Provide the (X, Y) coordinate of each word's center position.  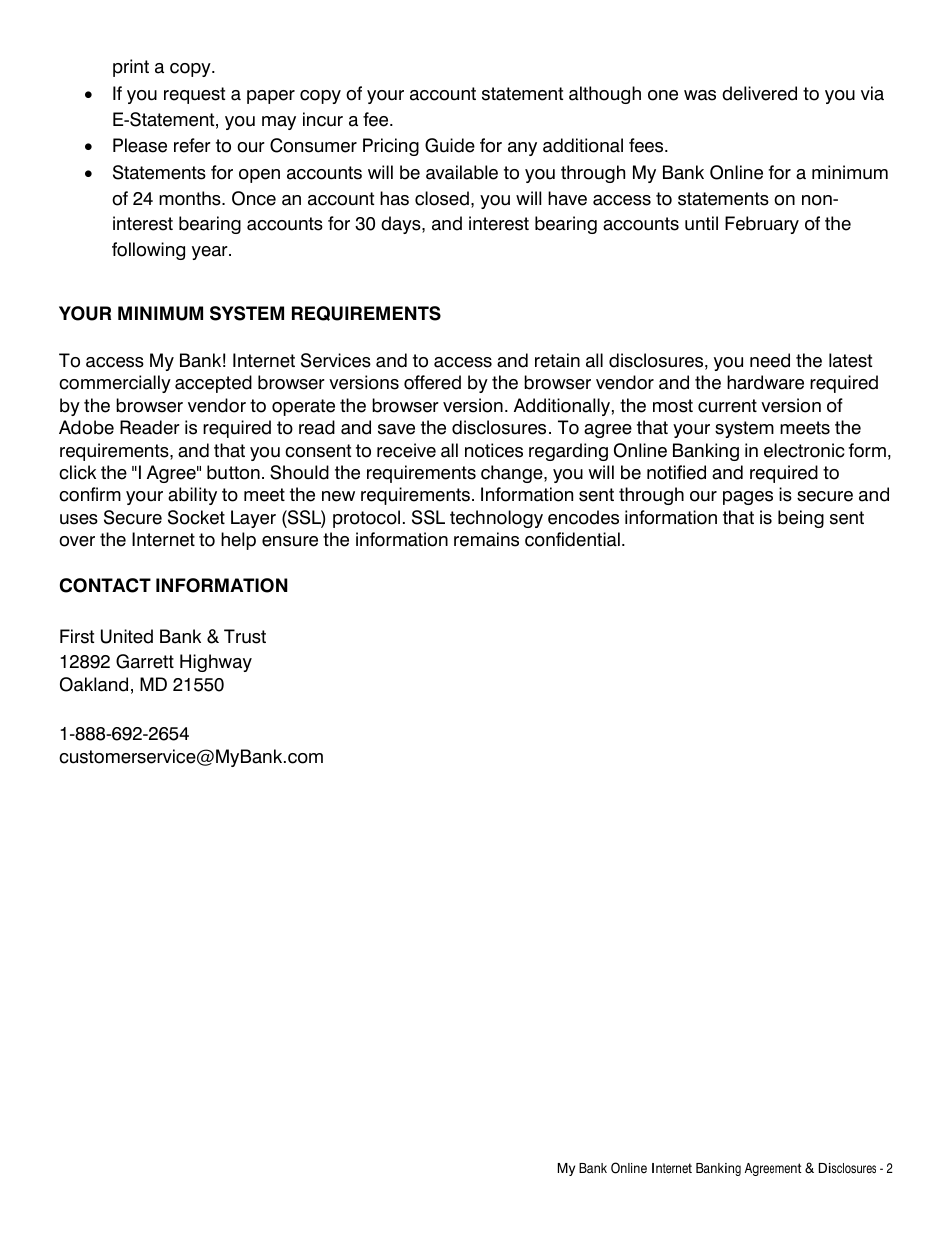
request (194, 95)
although (605, 95)
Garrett (145, 661)
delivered (759, 93)
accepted (213, 384)
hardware (765, 382)
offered (432, 382)
